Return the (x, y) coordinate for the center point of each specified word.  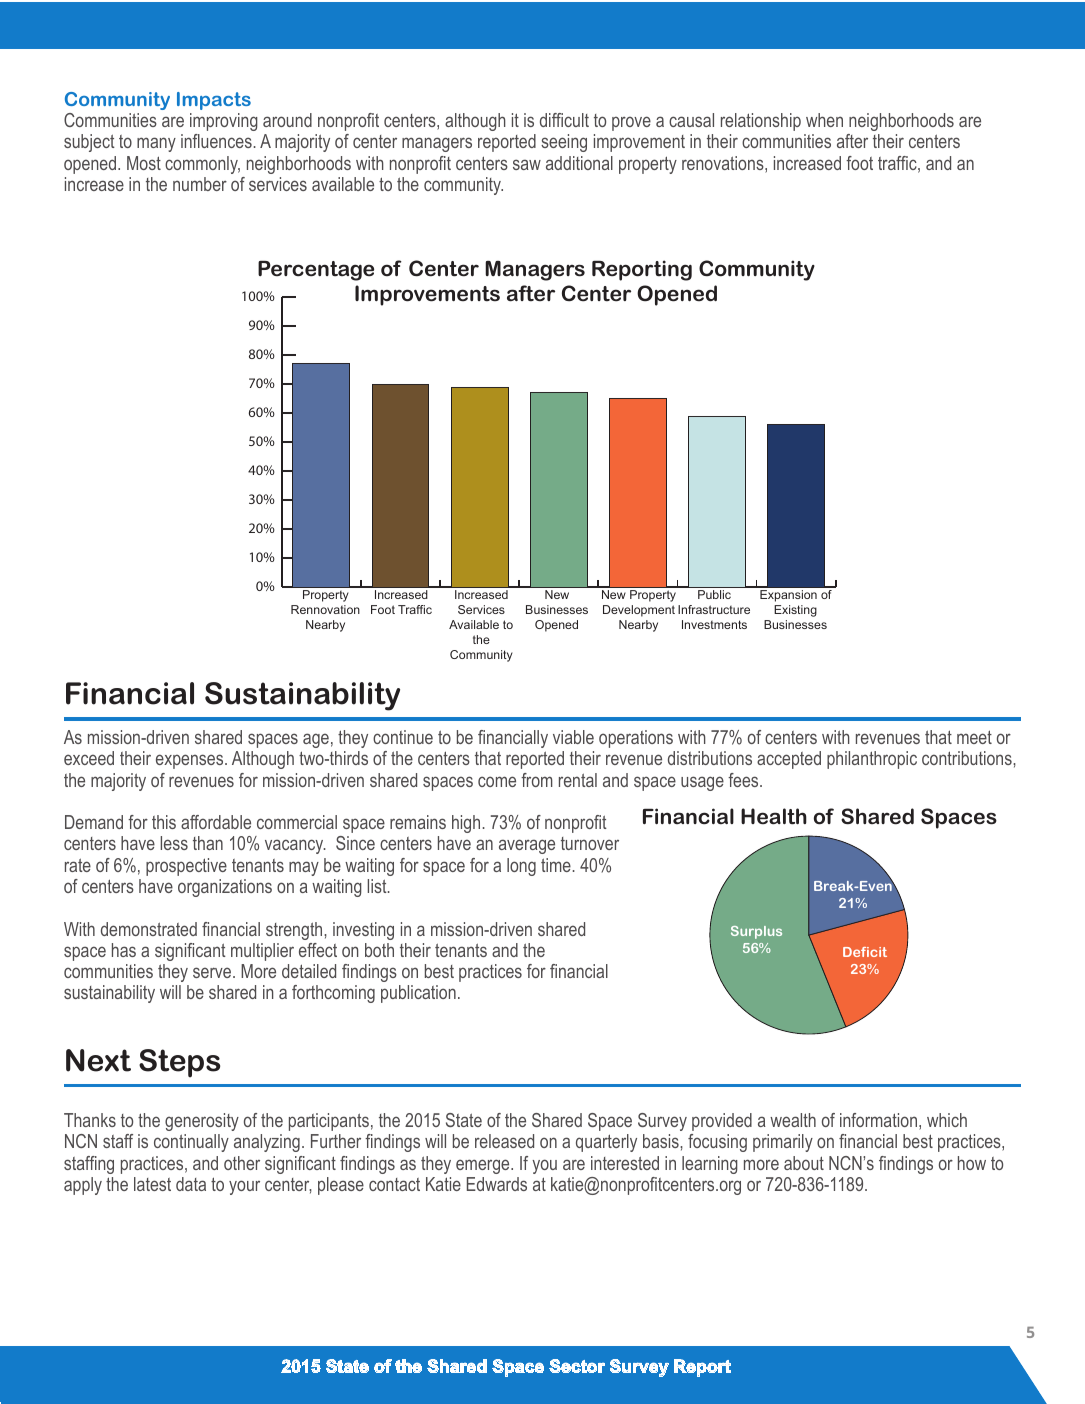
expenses (191, 761)
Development (639, 611)
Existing (795, 611)
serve (213, 972)
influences (216, 141)
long (521, 867)
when (824, 120)
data (191, 1184)
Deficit (865, 952)
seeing (564, 143)
